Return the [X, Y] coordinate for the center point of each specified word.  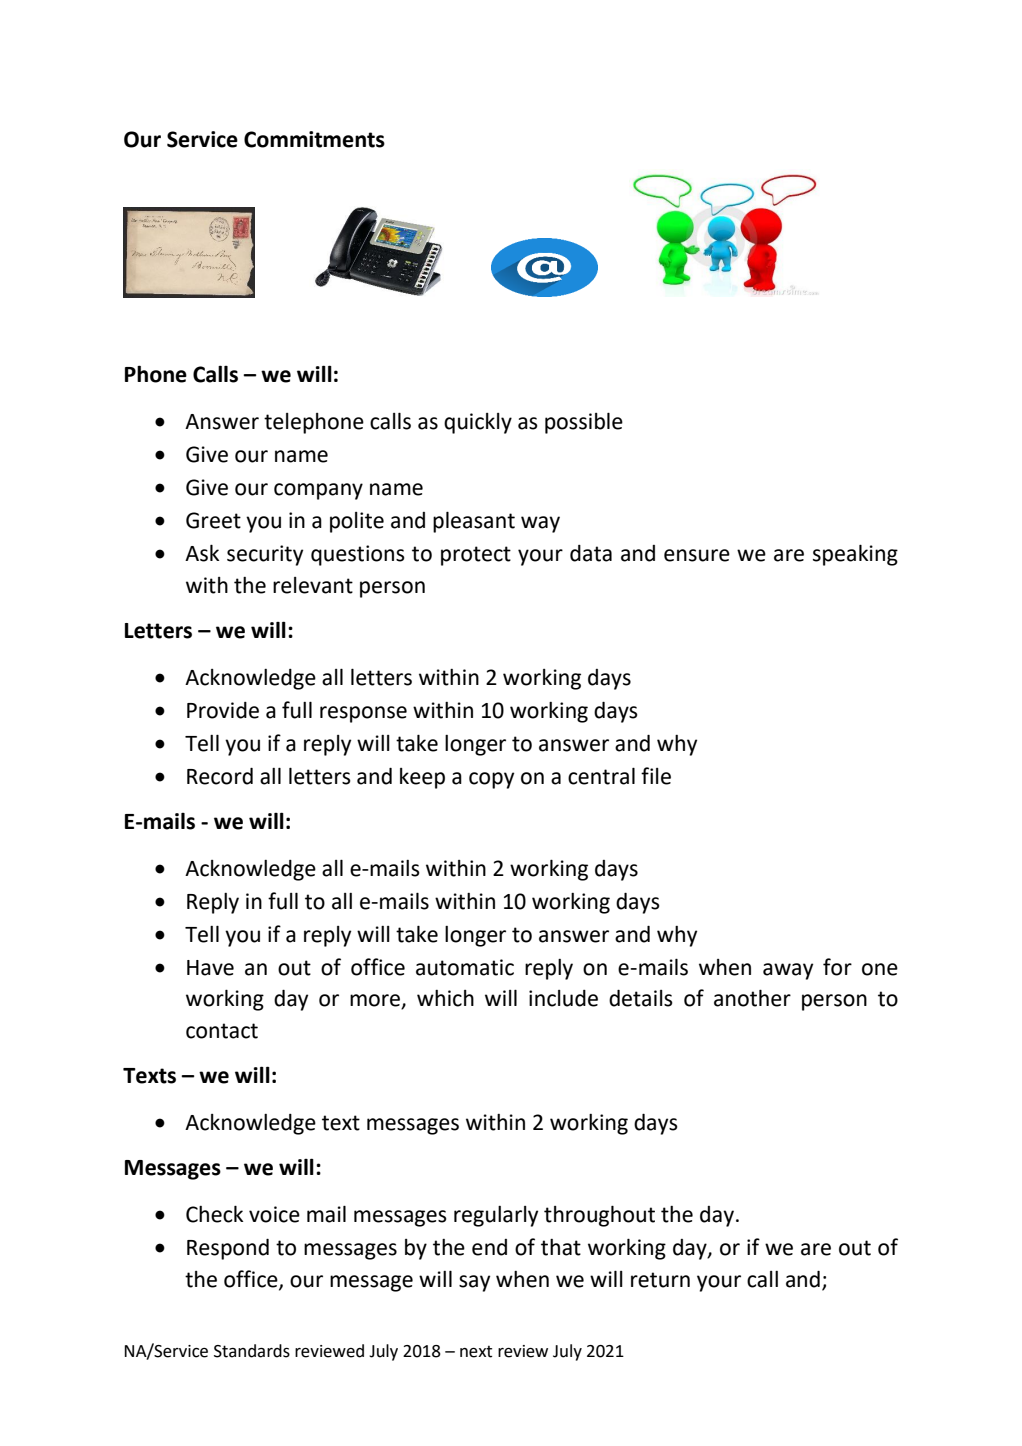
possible [584, 423]
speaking [855, 555]
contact [222, 1031]
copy [491, 780]
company [318, 491]
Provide [223, 710]
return [660, 1280]
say [474, 1283]
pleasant [474, 522]
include [563, 998]
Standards [252, 1351]
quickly [478, 423]
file [656, 776]
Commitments [314, 139]
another [752, 998]
